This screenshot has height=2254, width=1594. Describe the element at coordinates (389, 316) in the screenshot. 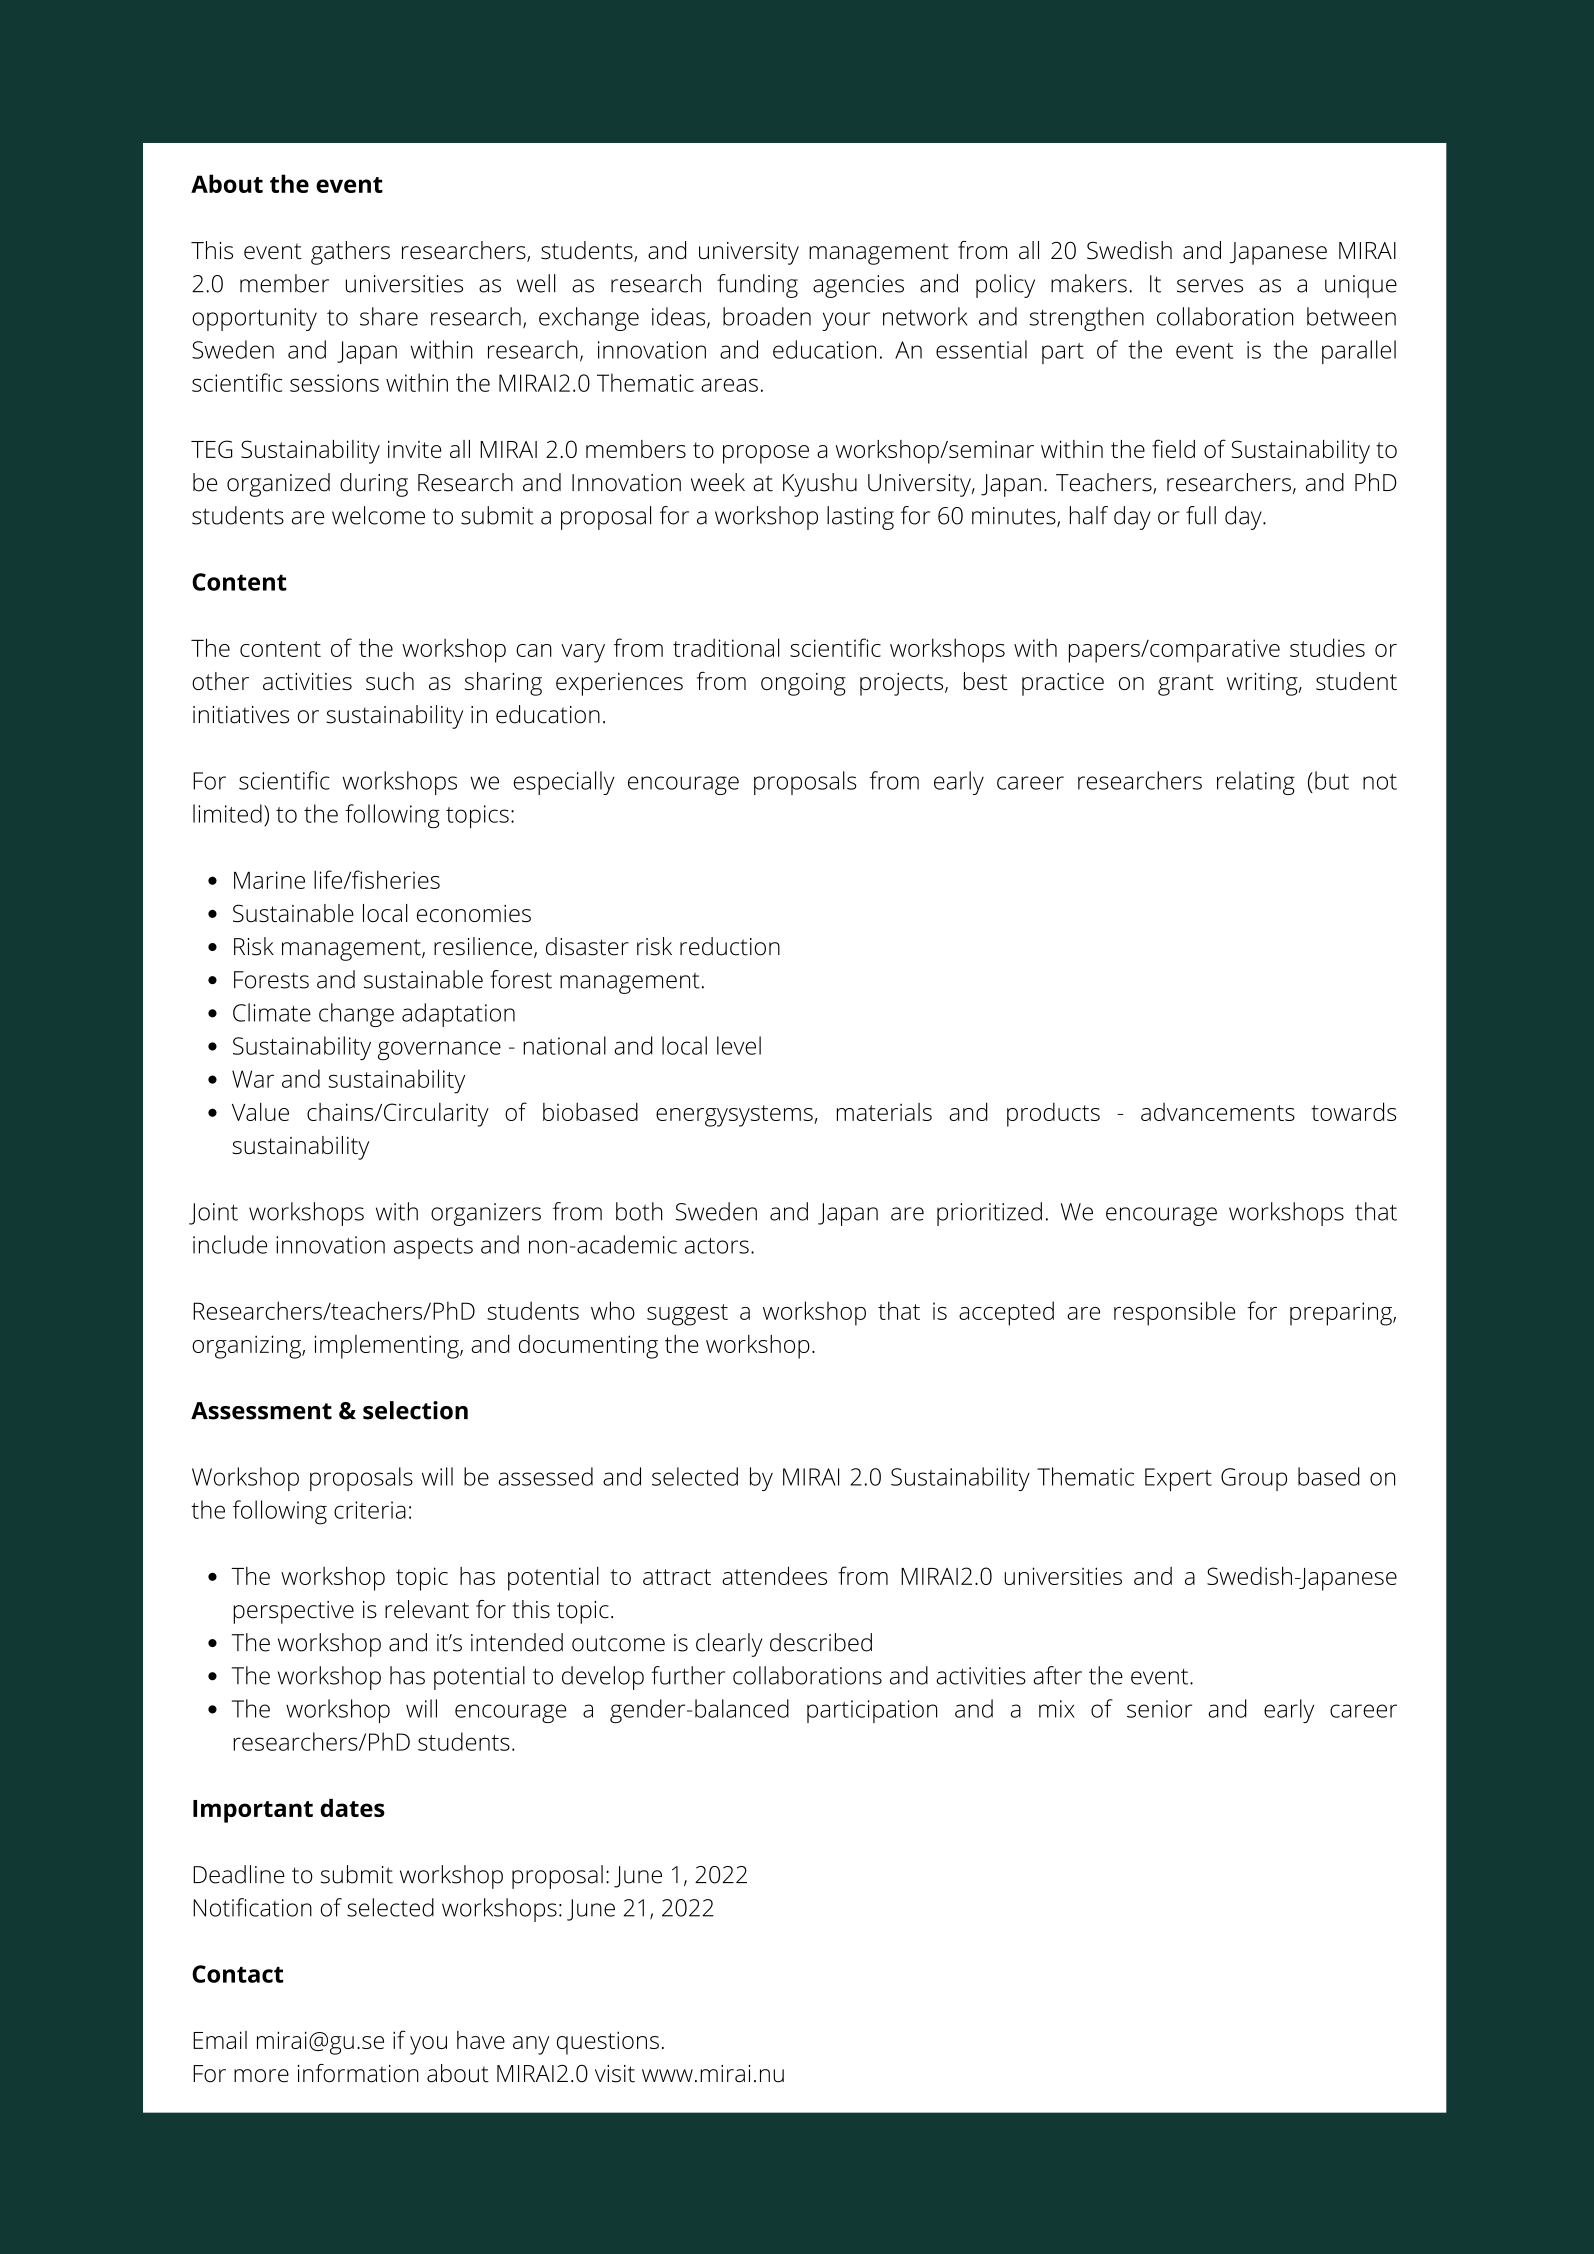

I see `share` at that location.
